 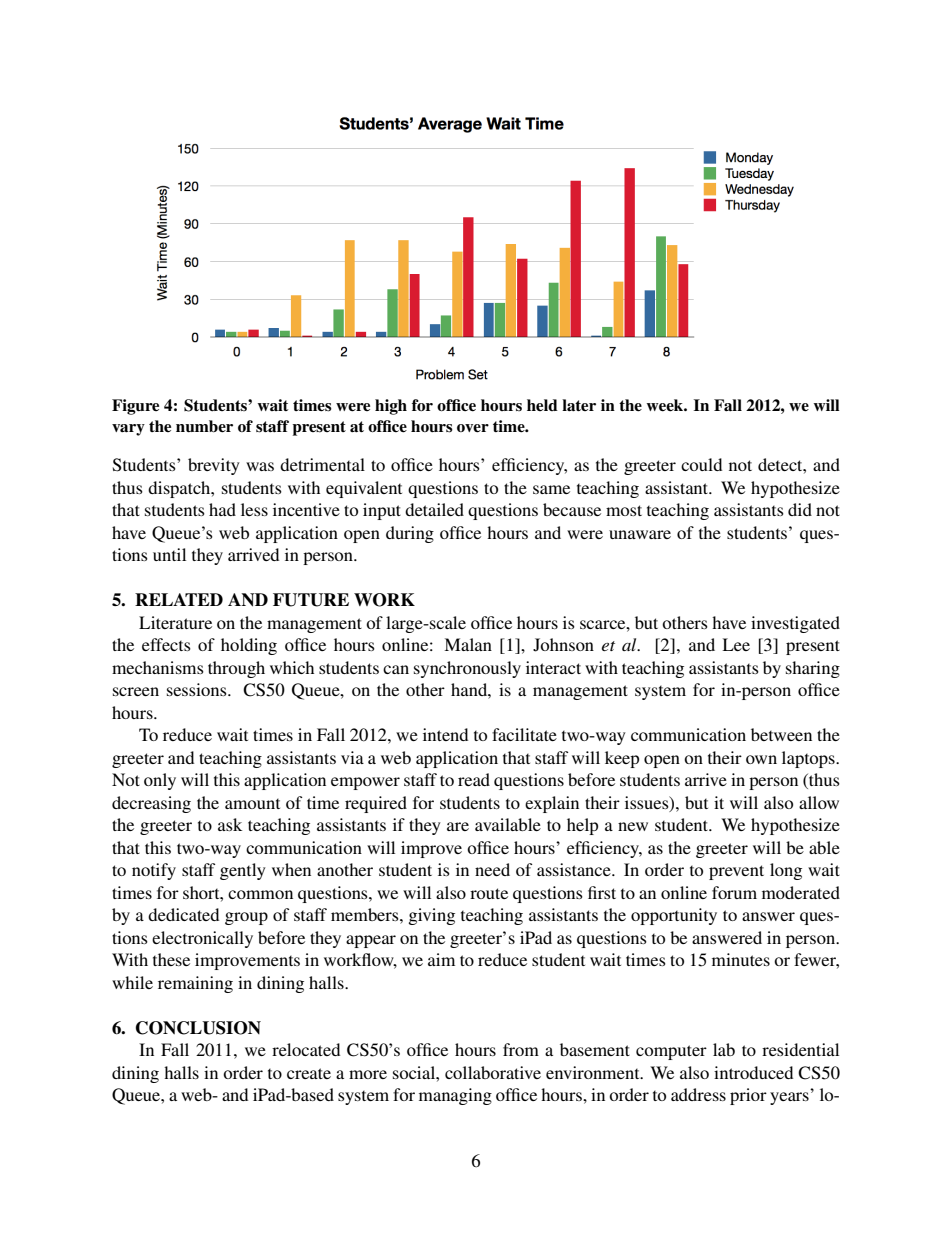 What do you see at coordinates (734, 892) in the page?
I see `forum` at bounding box center [734, 892].
